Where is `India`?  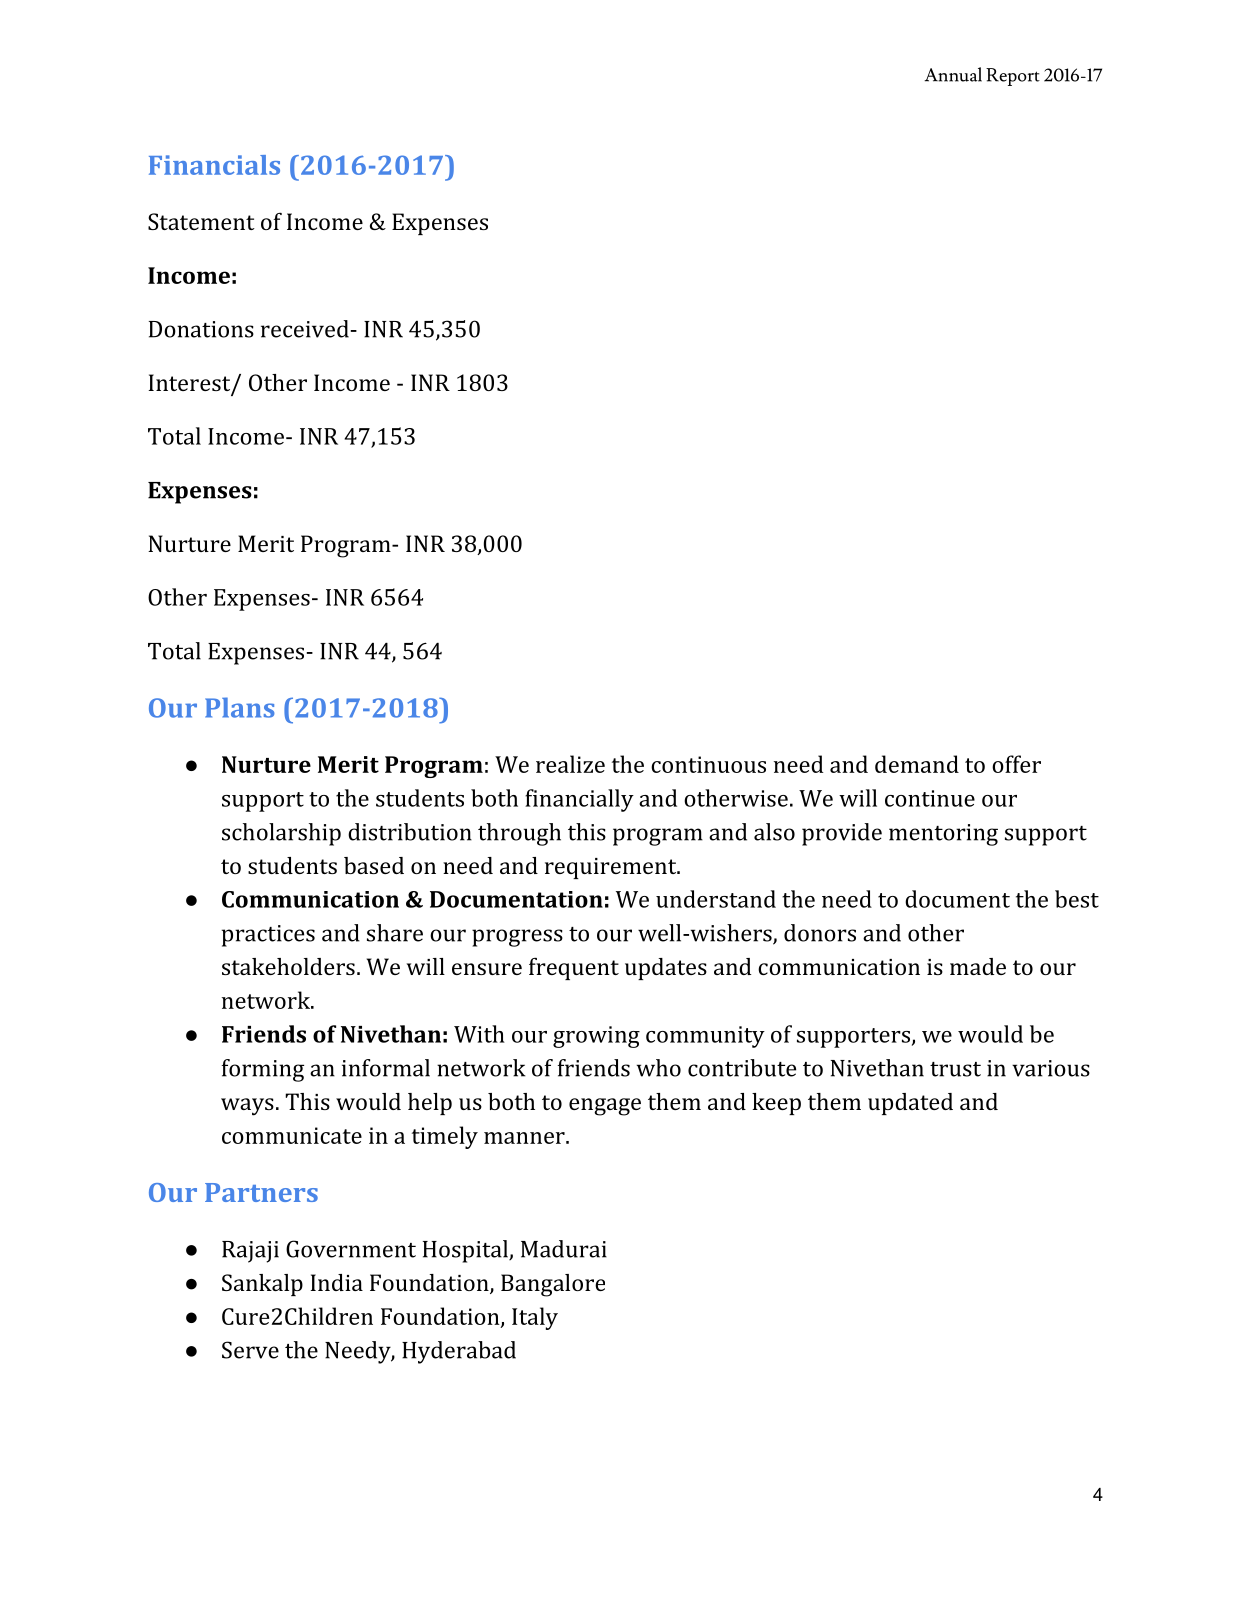
India is located at coordinates (337, 1282).
